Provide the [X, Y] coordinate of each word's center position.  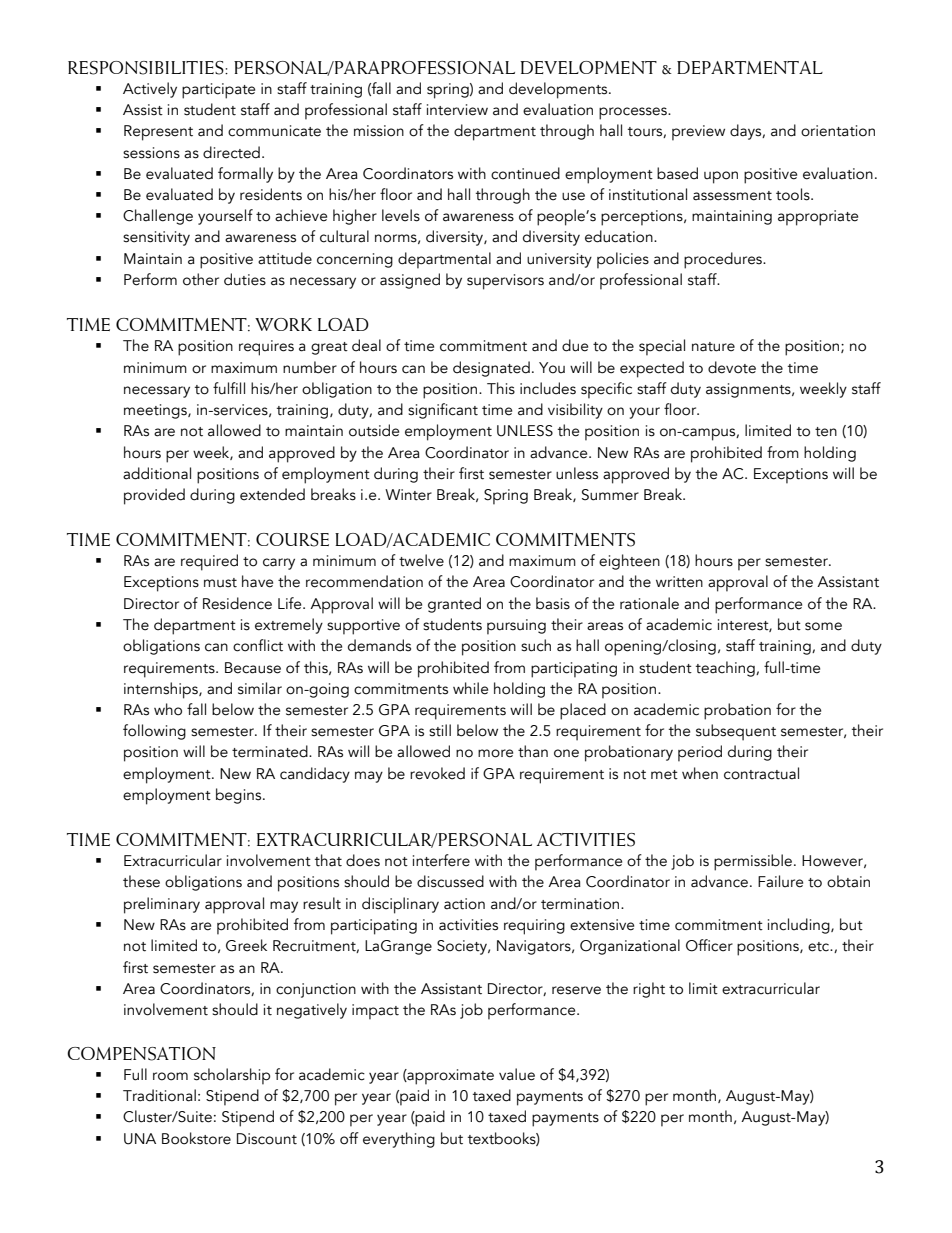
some [823, 626]
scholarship [232, 1076]
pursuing [516, 627]
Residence [237, 603]
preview [698, 133]
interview [457, 110]
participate [218, 91]
